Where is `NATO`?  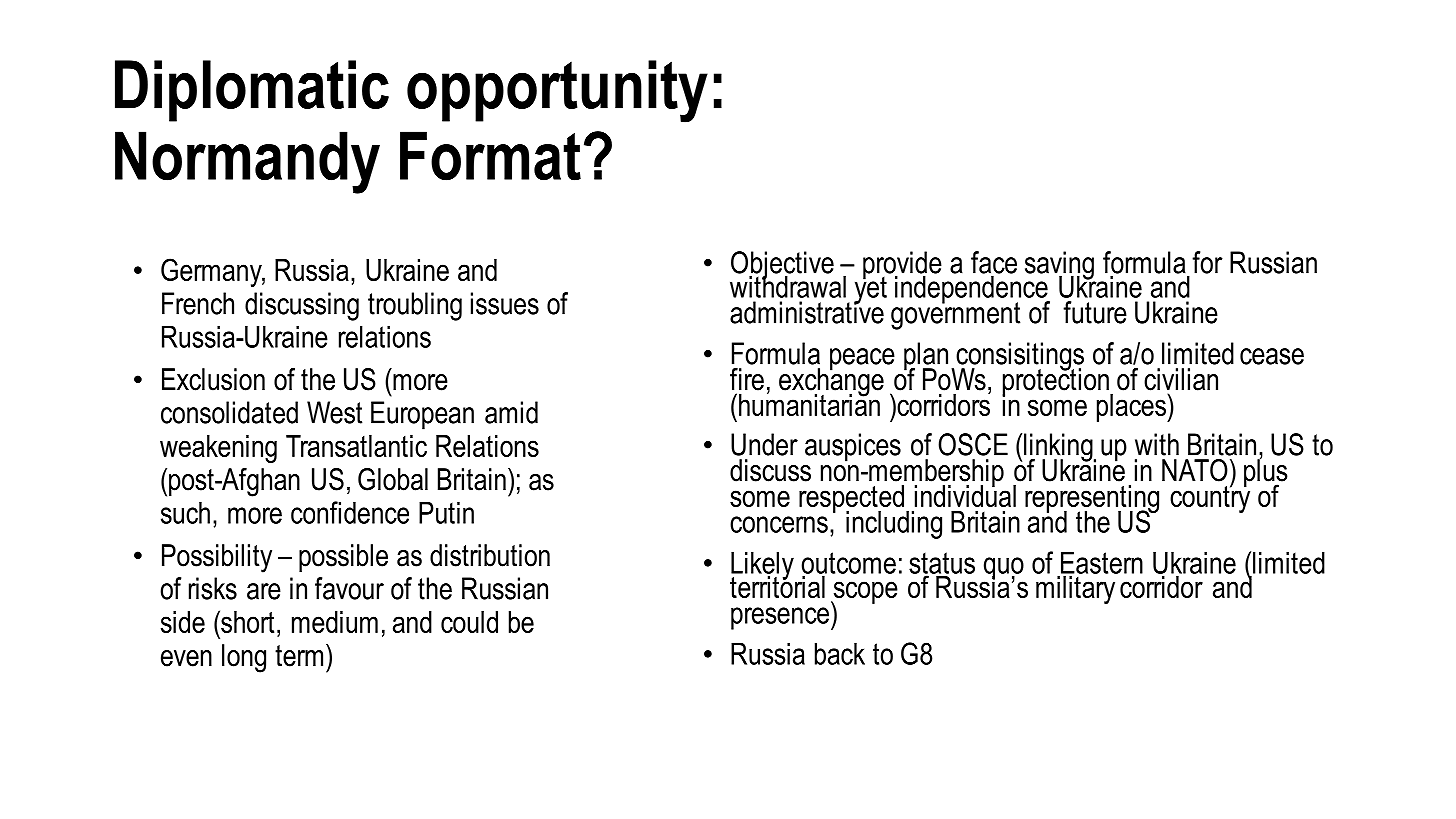 NATO is located at coordinates (1195, 470).
